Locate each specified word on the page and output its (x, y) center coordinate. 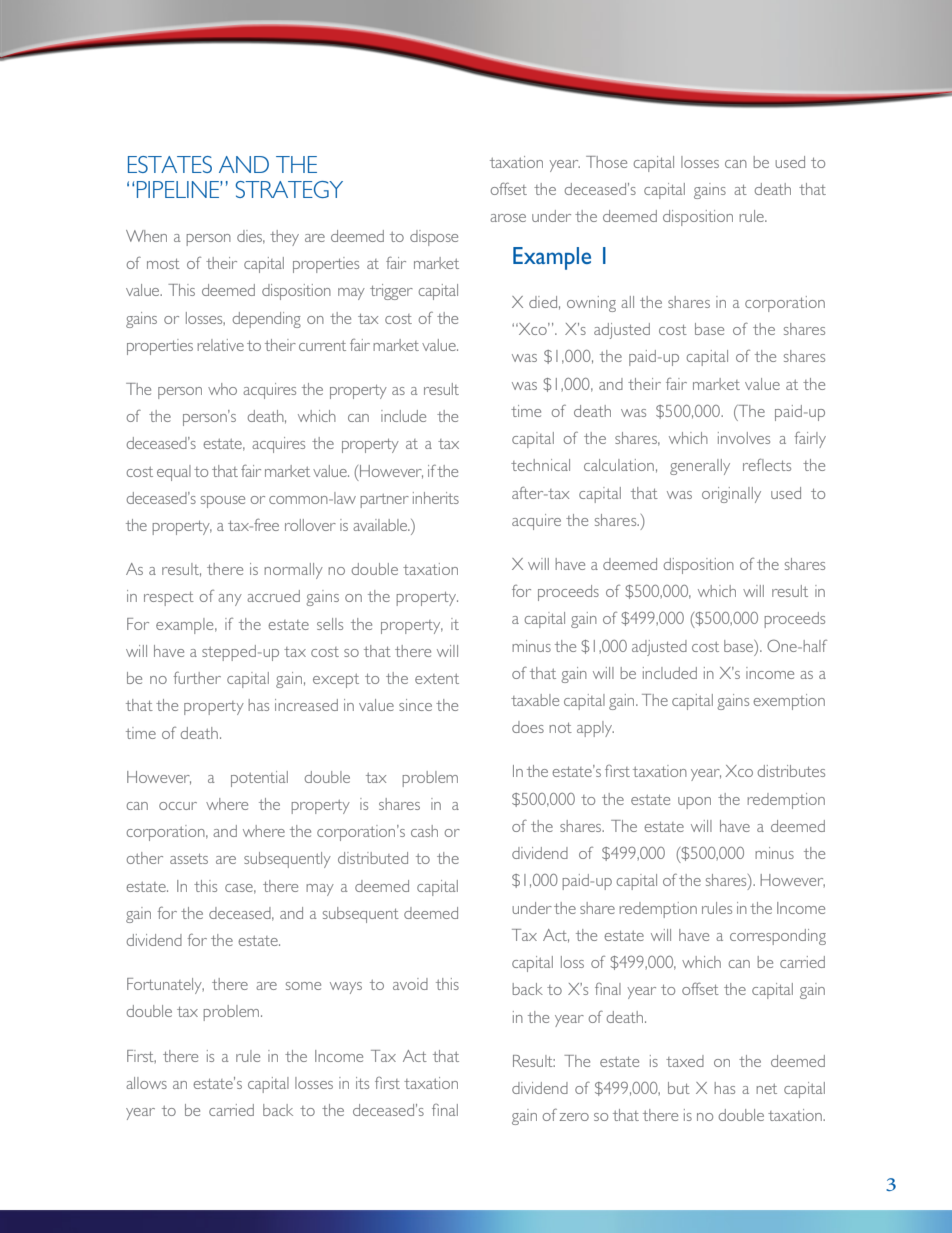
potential (259, 779)
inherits (436, 498)
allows (146, 1083)
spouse (223, 502)
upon (694, 803)
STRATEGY (289, 189)
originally (731, 495)
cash (424, 831)
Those (606, 162)
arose (508, 218)
